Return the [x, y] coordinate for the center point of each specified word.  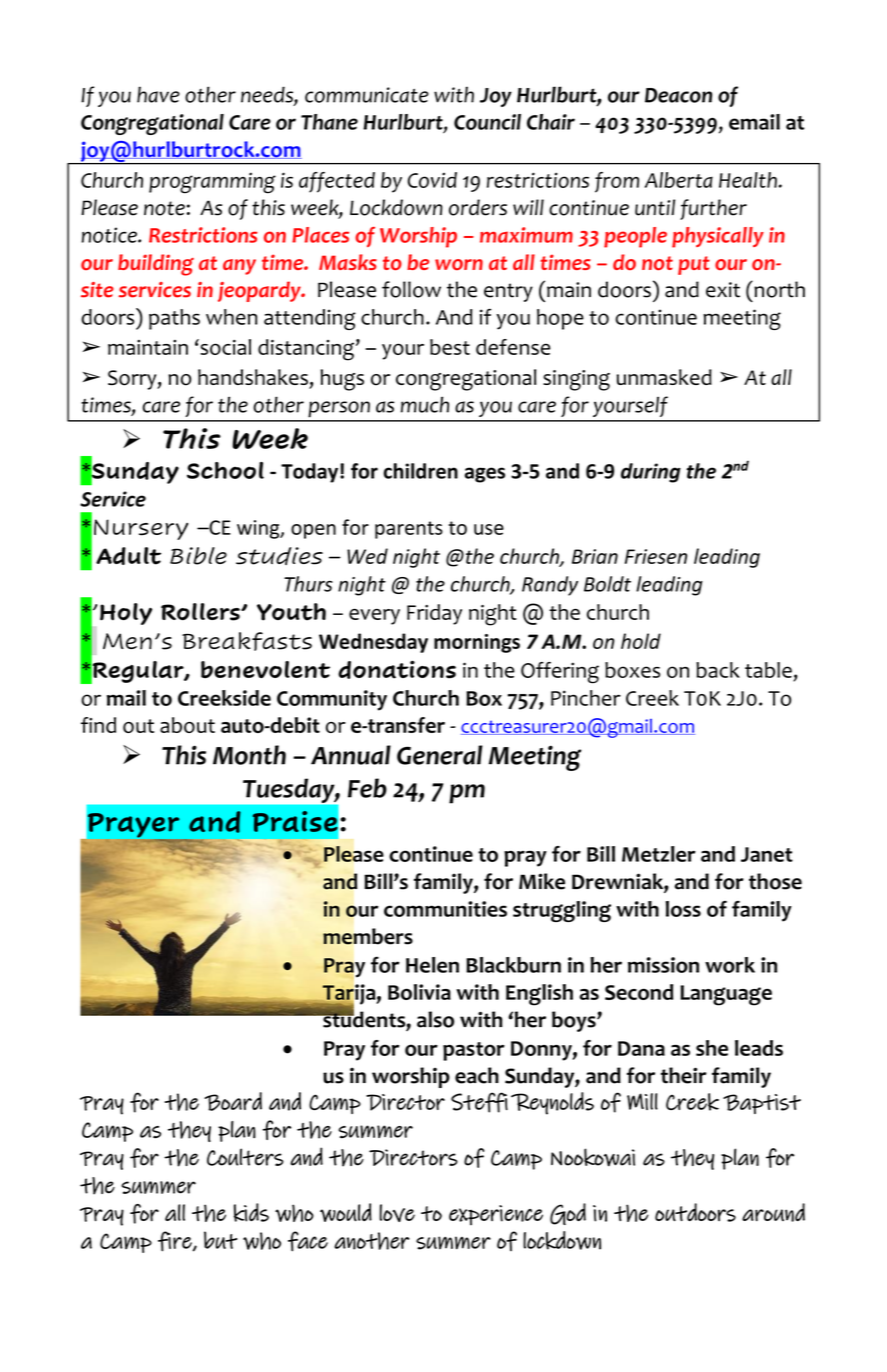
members [368, 936]
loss [683, 909]
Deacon [678, 95]
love [397, 1213]
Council [487, 122]
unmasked [664, 377]
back [718, 670]
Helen [432, 965]
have [158, 94]
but [220, 1240]
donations [397, 669]
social [224, 347]
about [187, 725]
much [425, 404]
